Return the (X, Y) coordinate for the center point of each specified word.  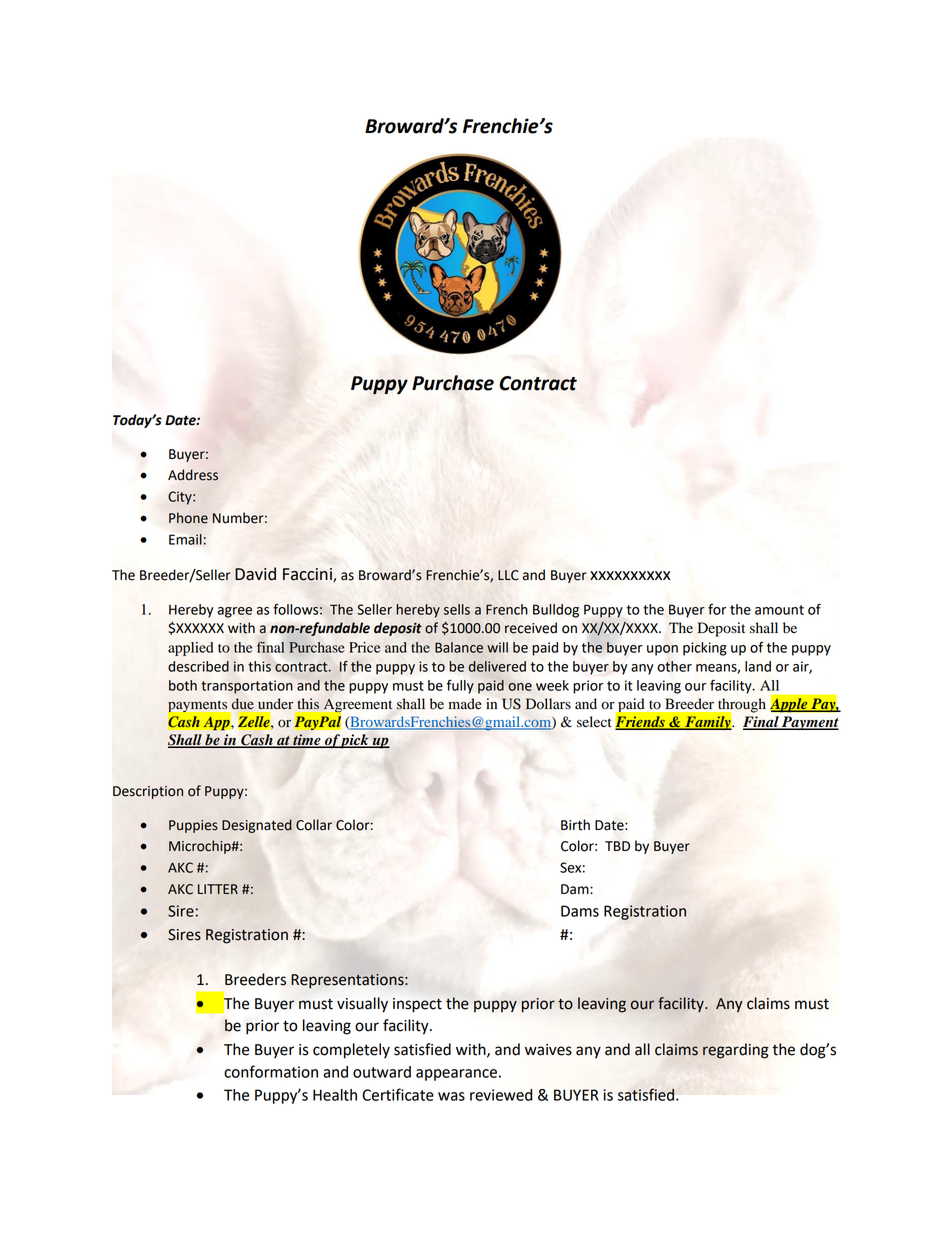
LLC (508, 575)
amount (779, 610)
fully (460, 687)
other (674, 666)
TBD (617, 846)
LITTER (218, 889)
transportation (247, 687)
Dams (580, 911)
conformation (271, 1071)
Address (193, 475)
